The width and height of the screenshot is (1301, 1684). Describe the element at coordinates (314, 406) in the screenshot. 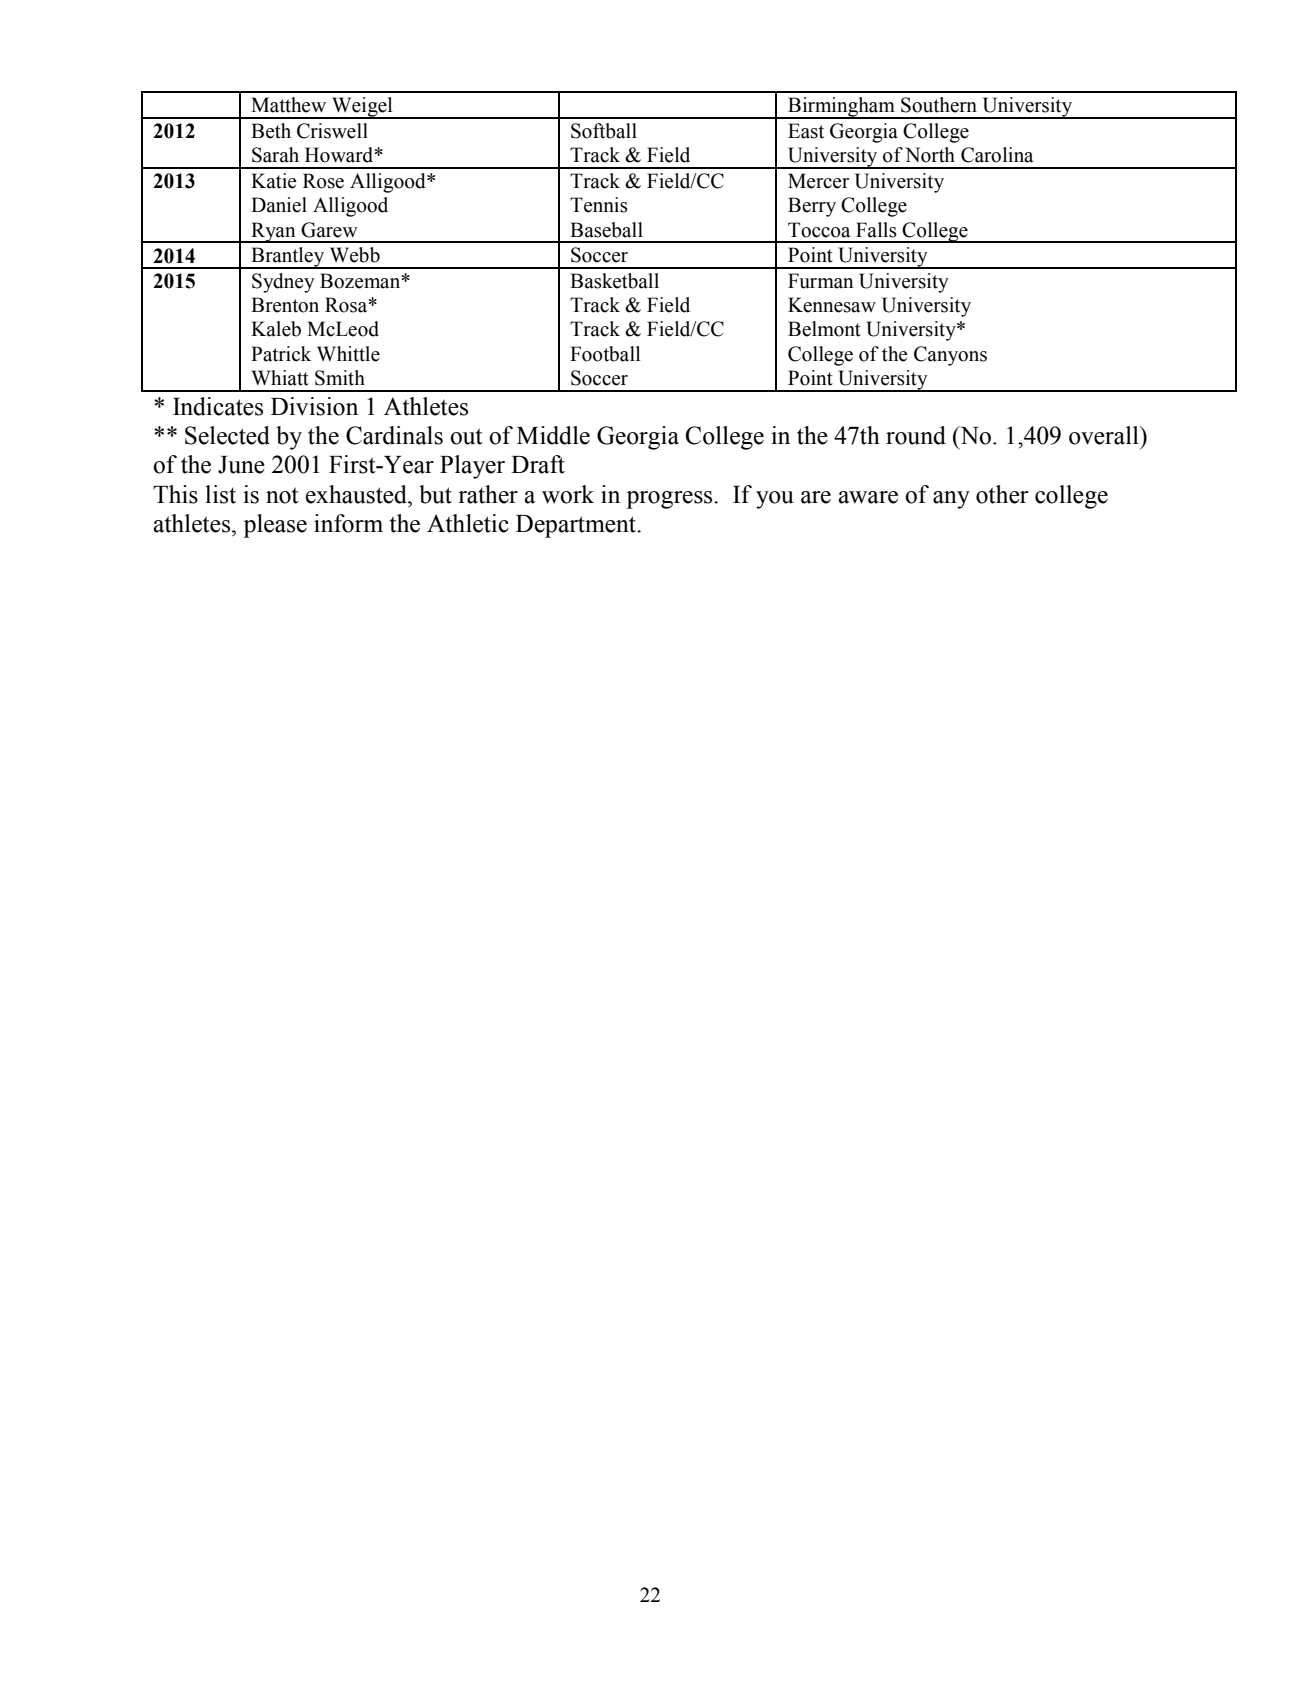

I see `Division` at that location.
